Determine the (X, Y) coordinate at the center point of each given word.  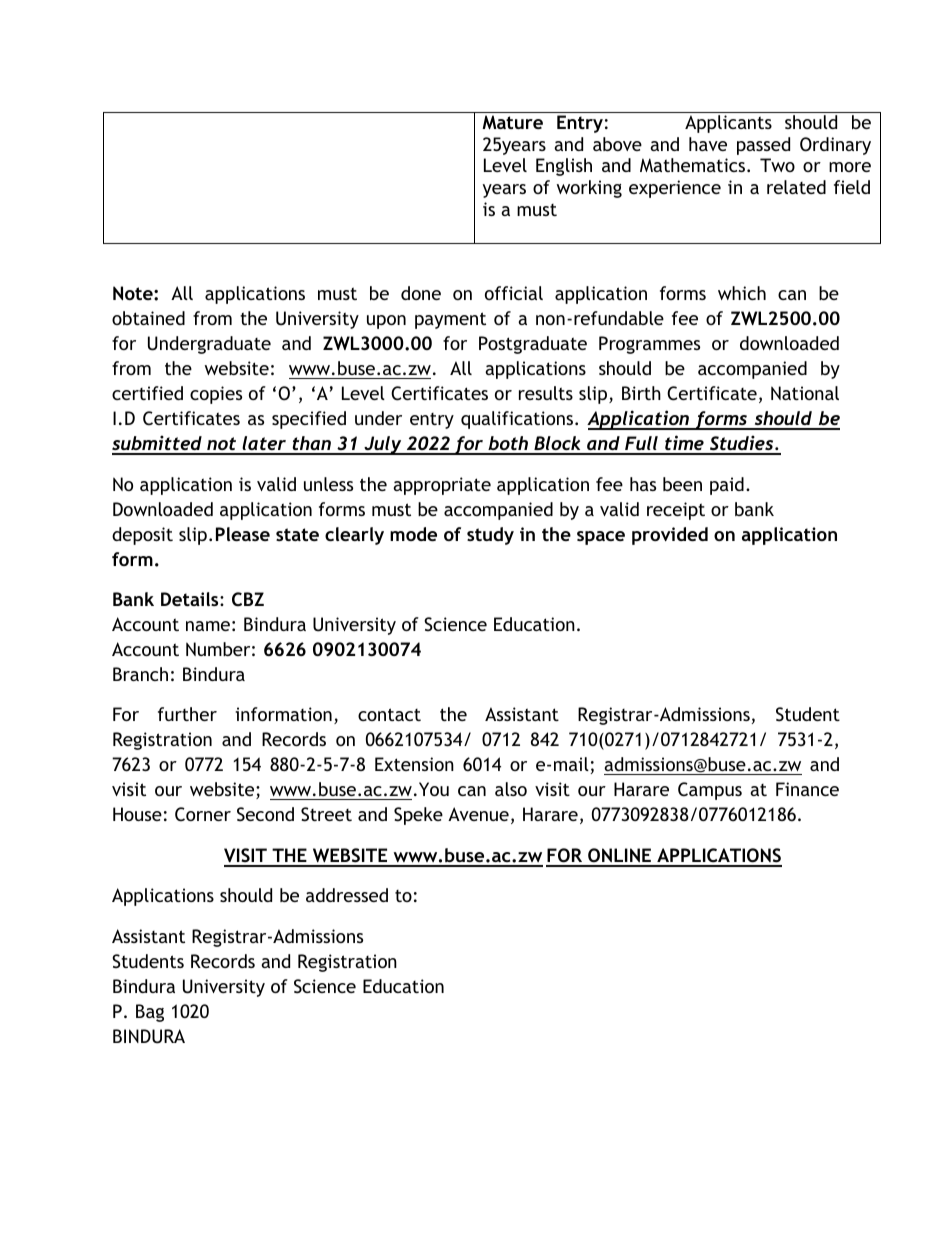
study (490, 536)
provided (670, 536)
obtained (148, 318)
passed (763, 146)
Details (191, 599)
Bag (150, 1013)
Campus (710, 791)
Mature (512, 122)
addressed (347, 895)
